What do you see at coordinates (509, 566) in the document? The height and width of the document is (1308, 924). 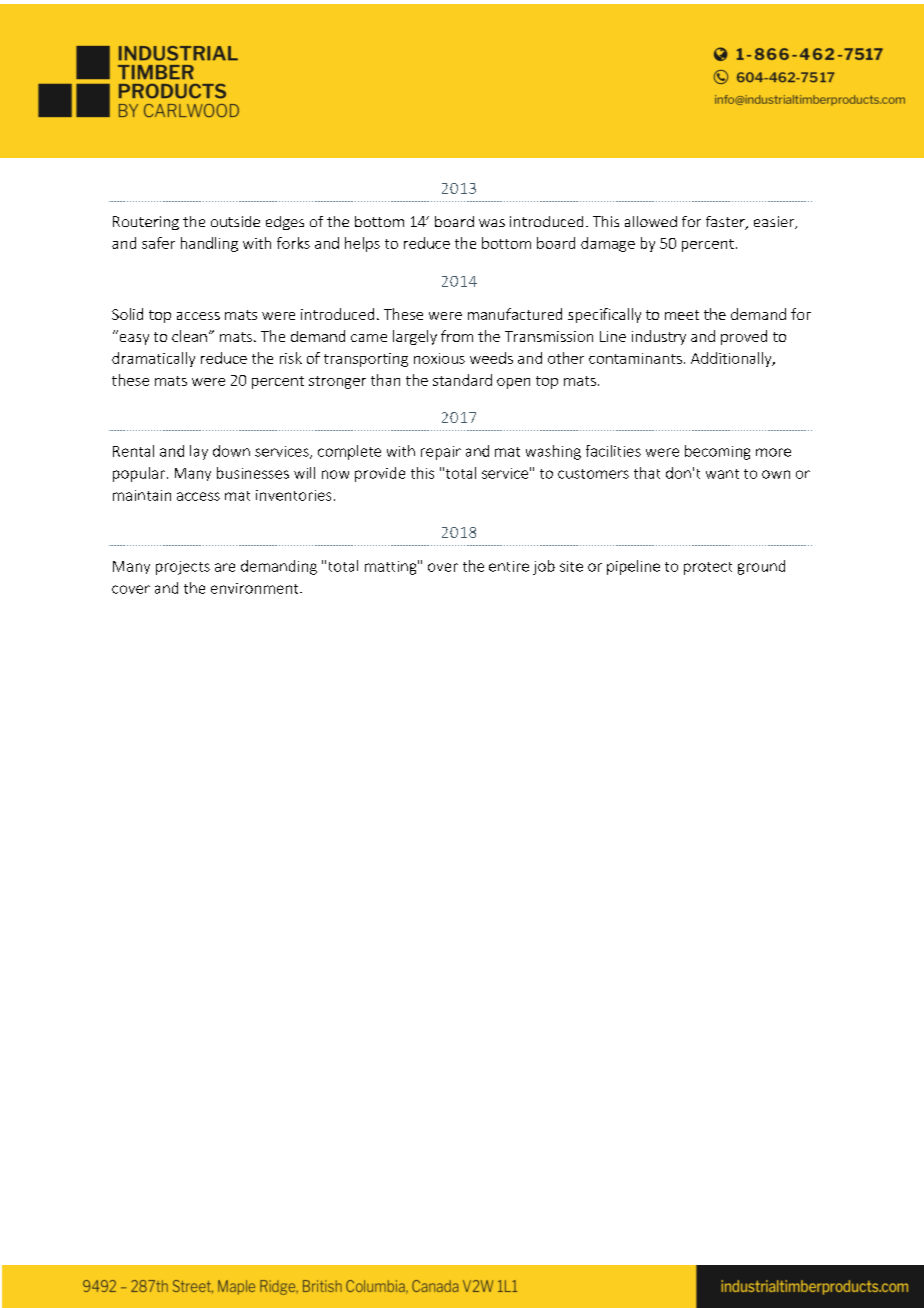 I see `entire` at bounding box center [509, 566].
